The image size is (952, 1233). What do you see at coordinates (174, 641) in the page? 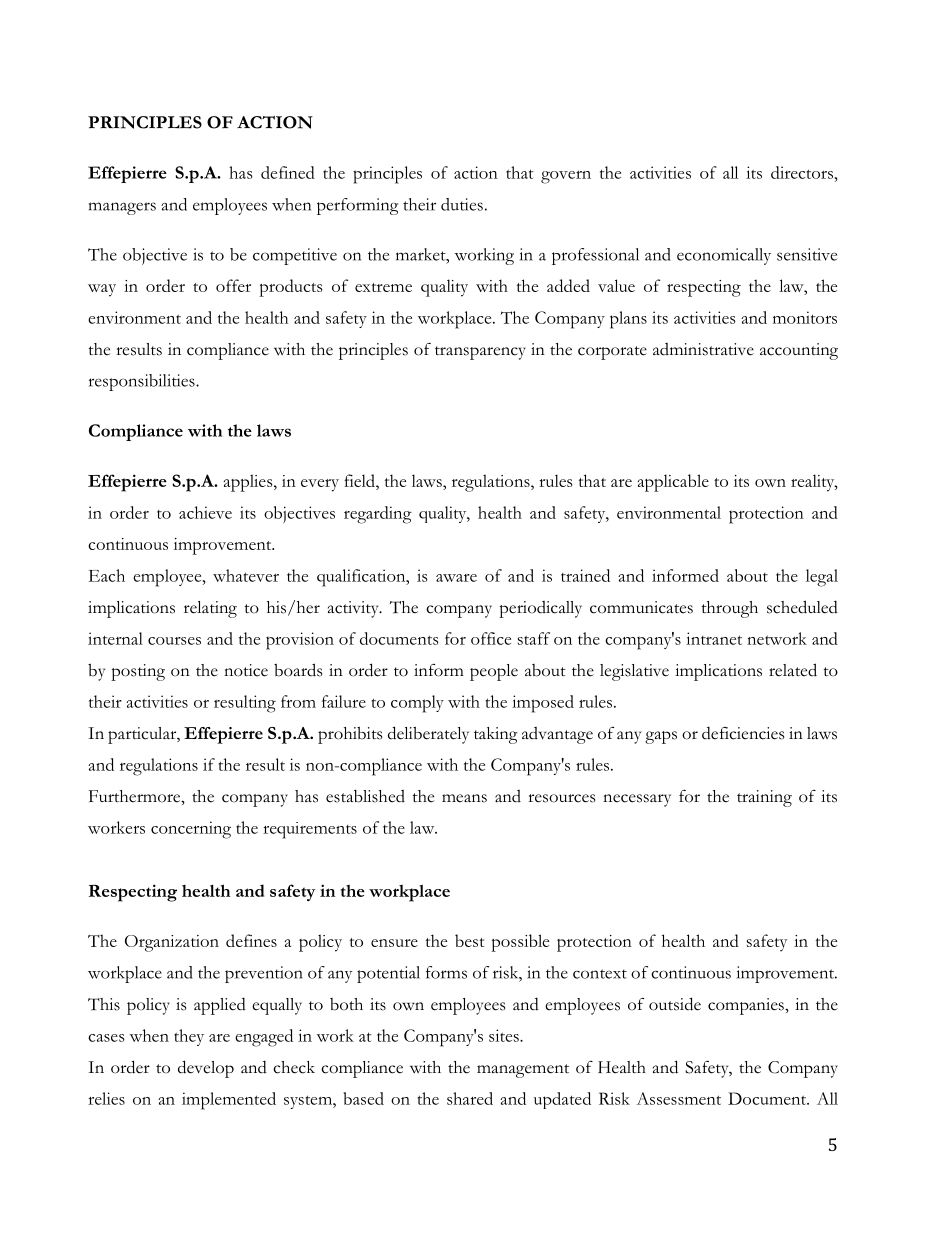
I see `courses` at bounding box center [174, 641].
